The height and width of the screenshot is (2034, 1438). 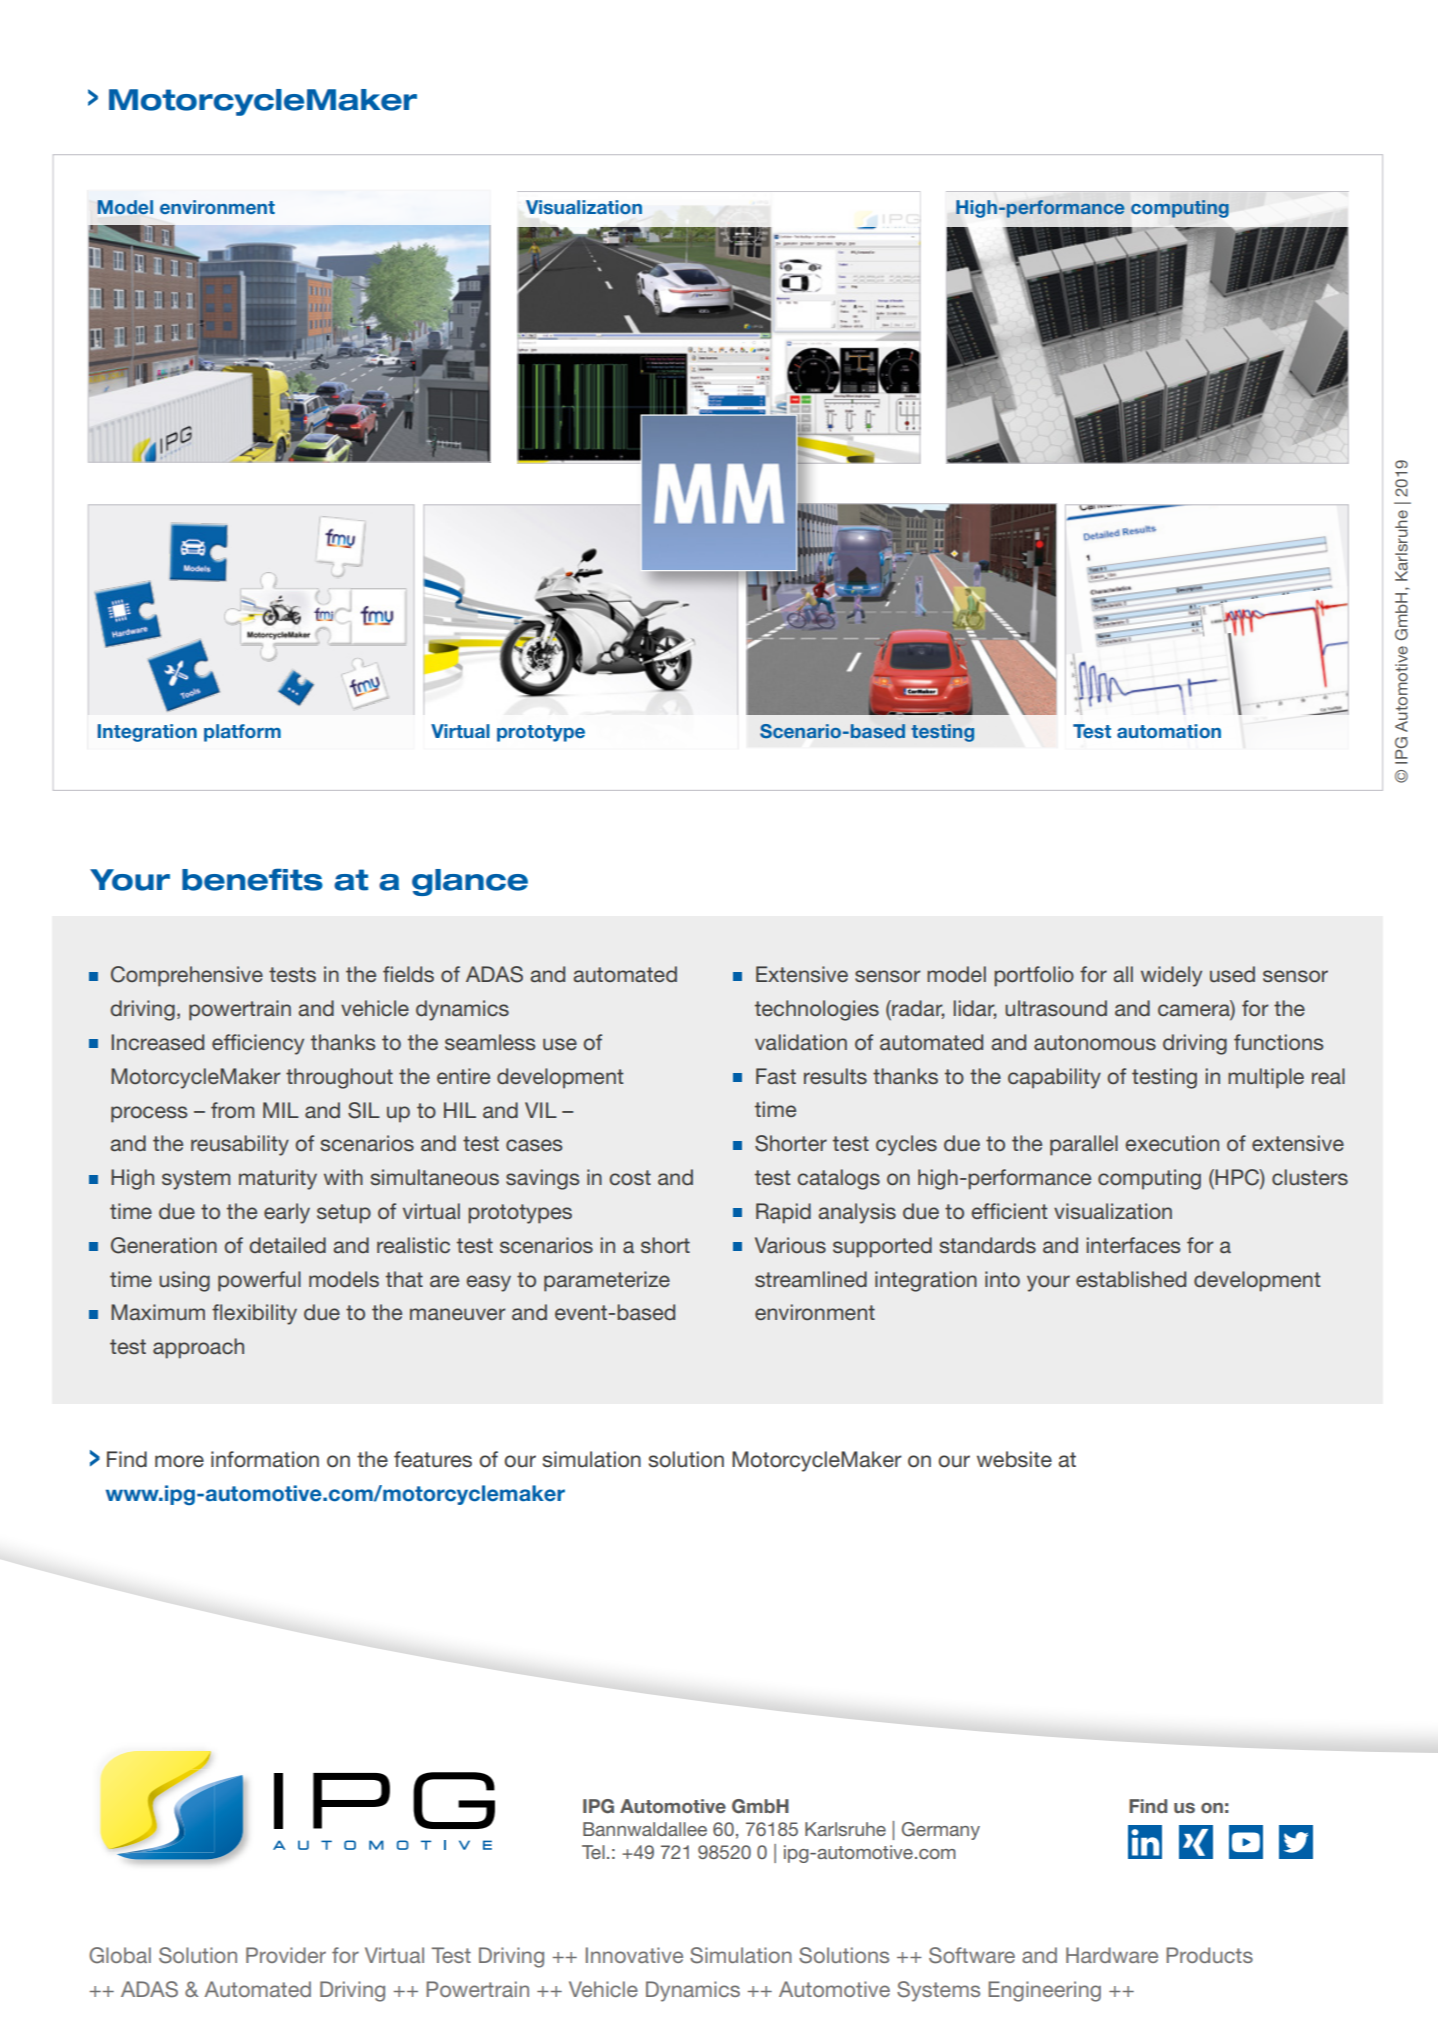 What do you see at coordinates (634, 1955) in the screenshot?
I see `Innovative` at bounding box center [634, 1955].
